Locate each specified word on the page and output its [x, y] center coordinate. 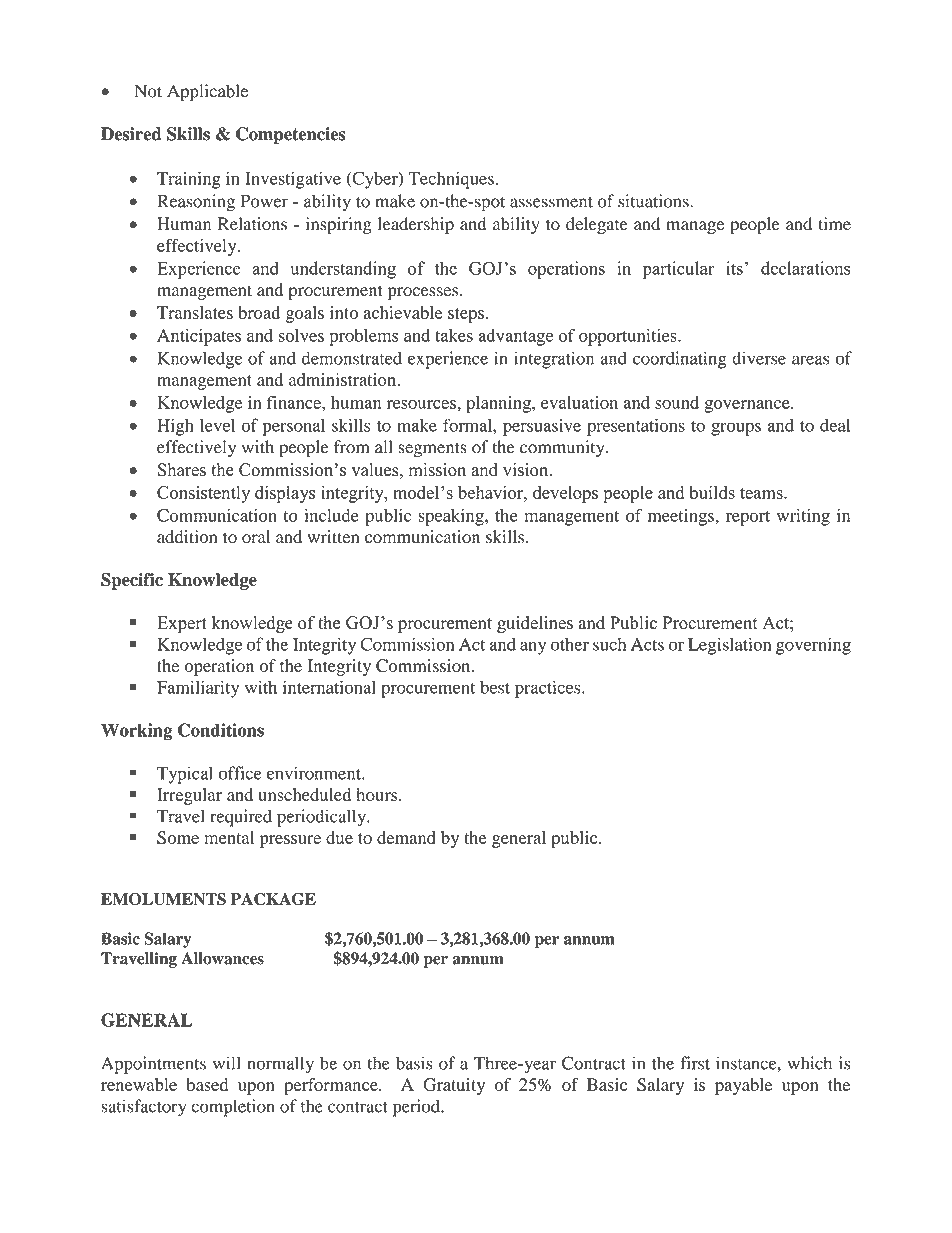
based [207, 1084]
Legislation [729, 646]
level [217, 425]
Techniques [451, 180]
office [240, 773]
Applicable [207, 93]
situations [654, 201]
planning [499, 404]
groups [736, 429]
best [495, 687]
